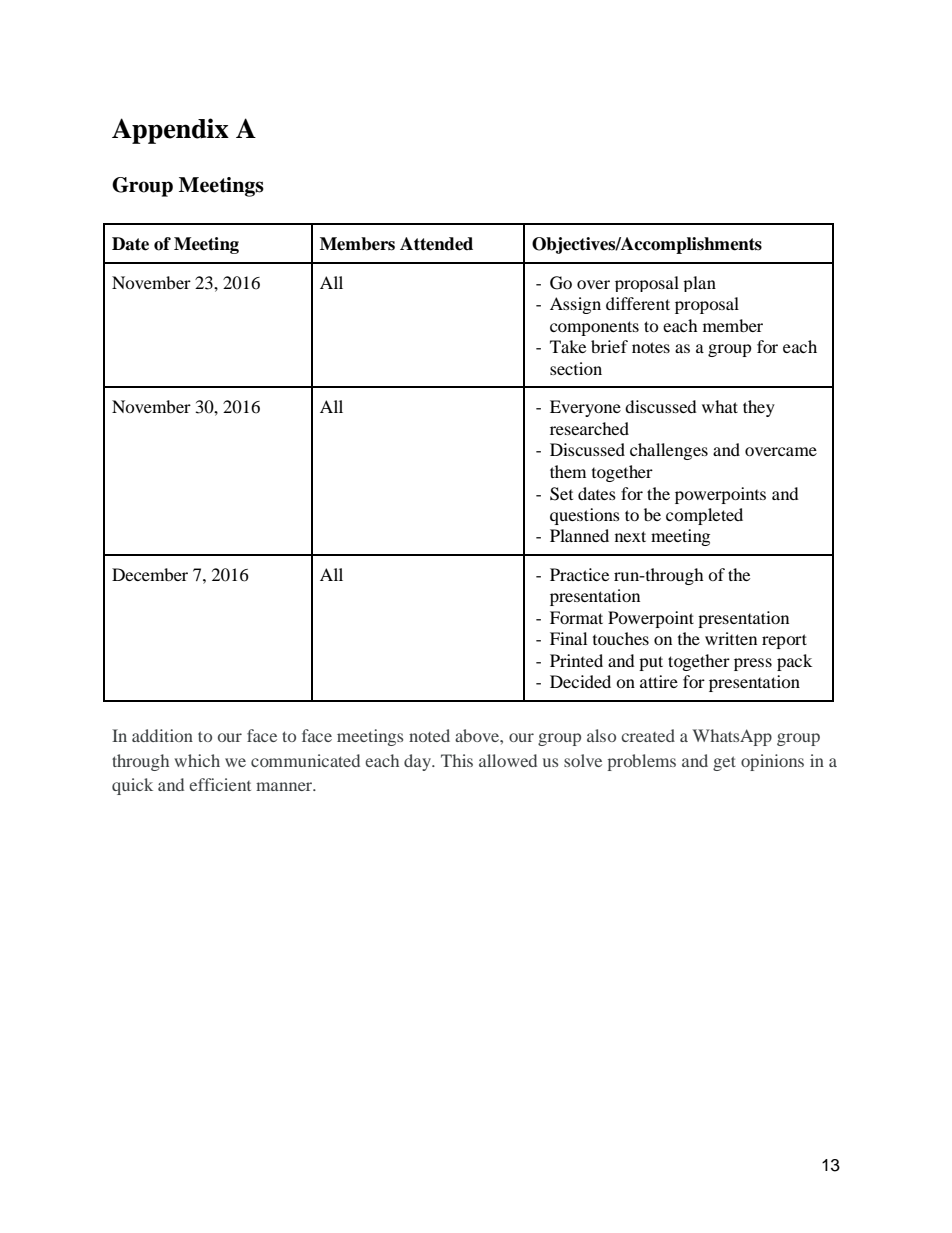 The image size is (952, 1233). What do you see at coordinates (197, 760) in the page?
I see `which` at bounding box center [197, 760].
